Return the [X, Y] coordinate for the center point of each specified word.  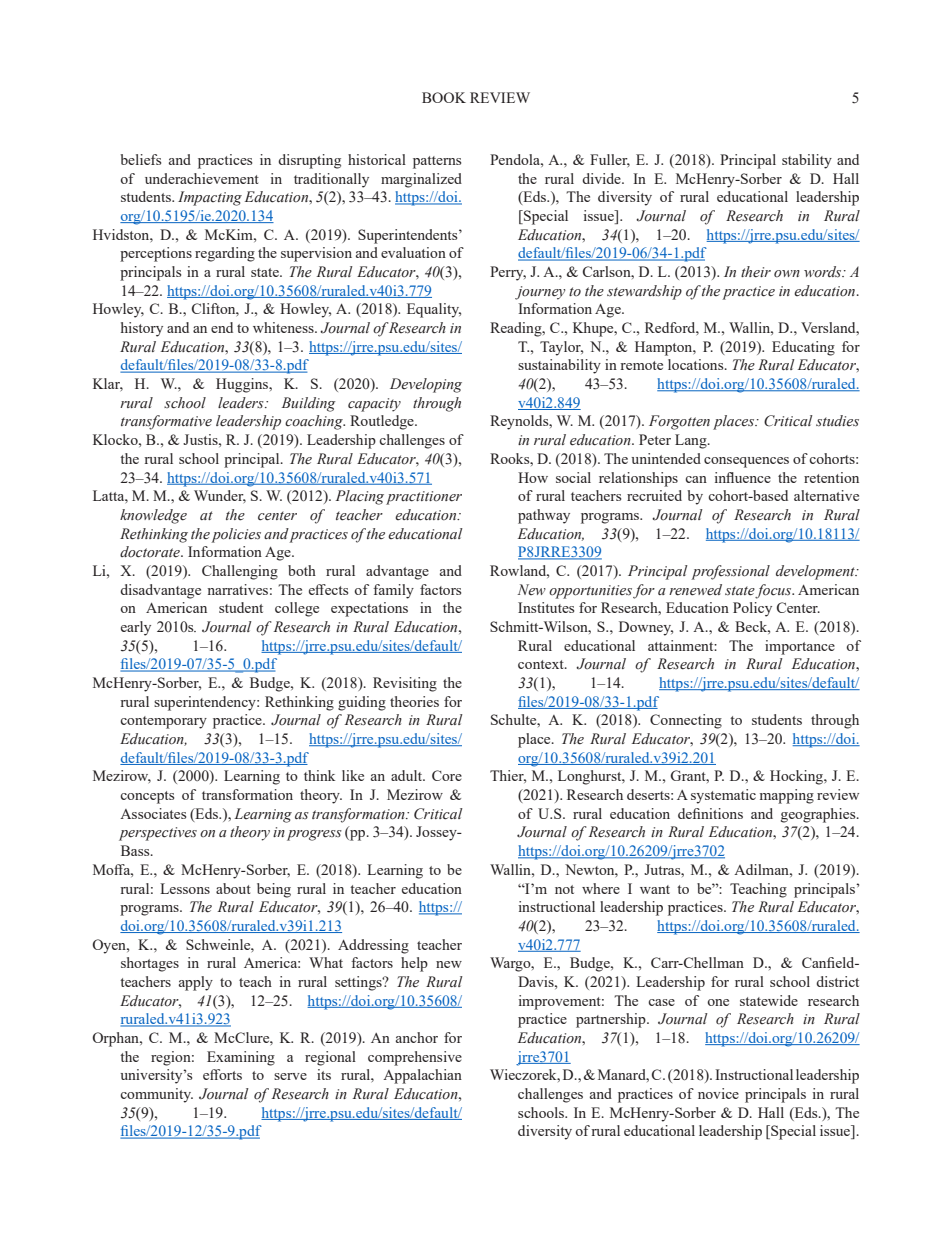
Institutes [546, 607]
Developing [426, 385]
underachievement [202, 178]
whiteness [284, 327]
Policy [752, 609]
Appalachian [422, 1076]
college [297, 609]
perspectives [158, 834]
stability [807, 161]
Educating [803, 348]
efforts [222, 1074]
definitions [710, 813]
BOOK [444, 97]
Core [447, 775]
